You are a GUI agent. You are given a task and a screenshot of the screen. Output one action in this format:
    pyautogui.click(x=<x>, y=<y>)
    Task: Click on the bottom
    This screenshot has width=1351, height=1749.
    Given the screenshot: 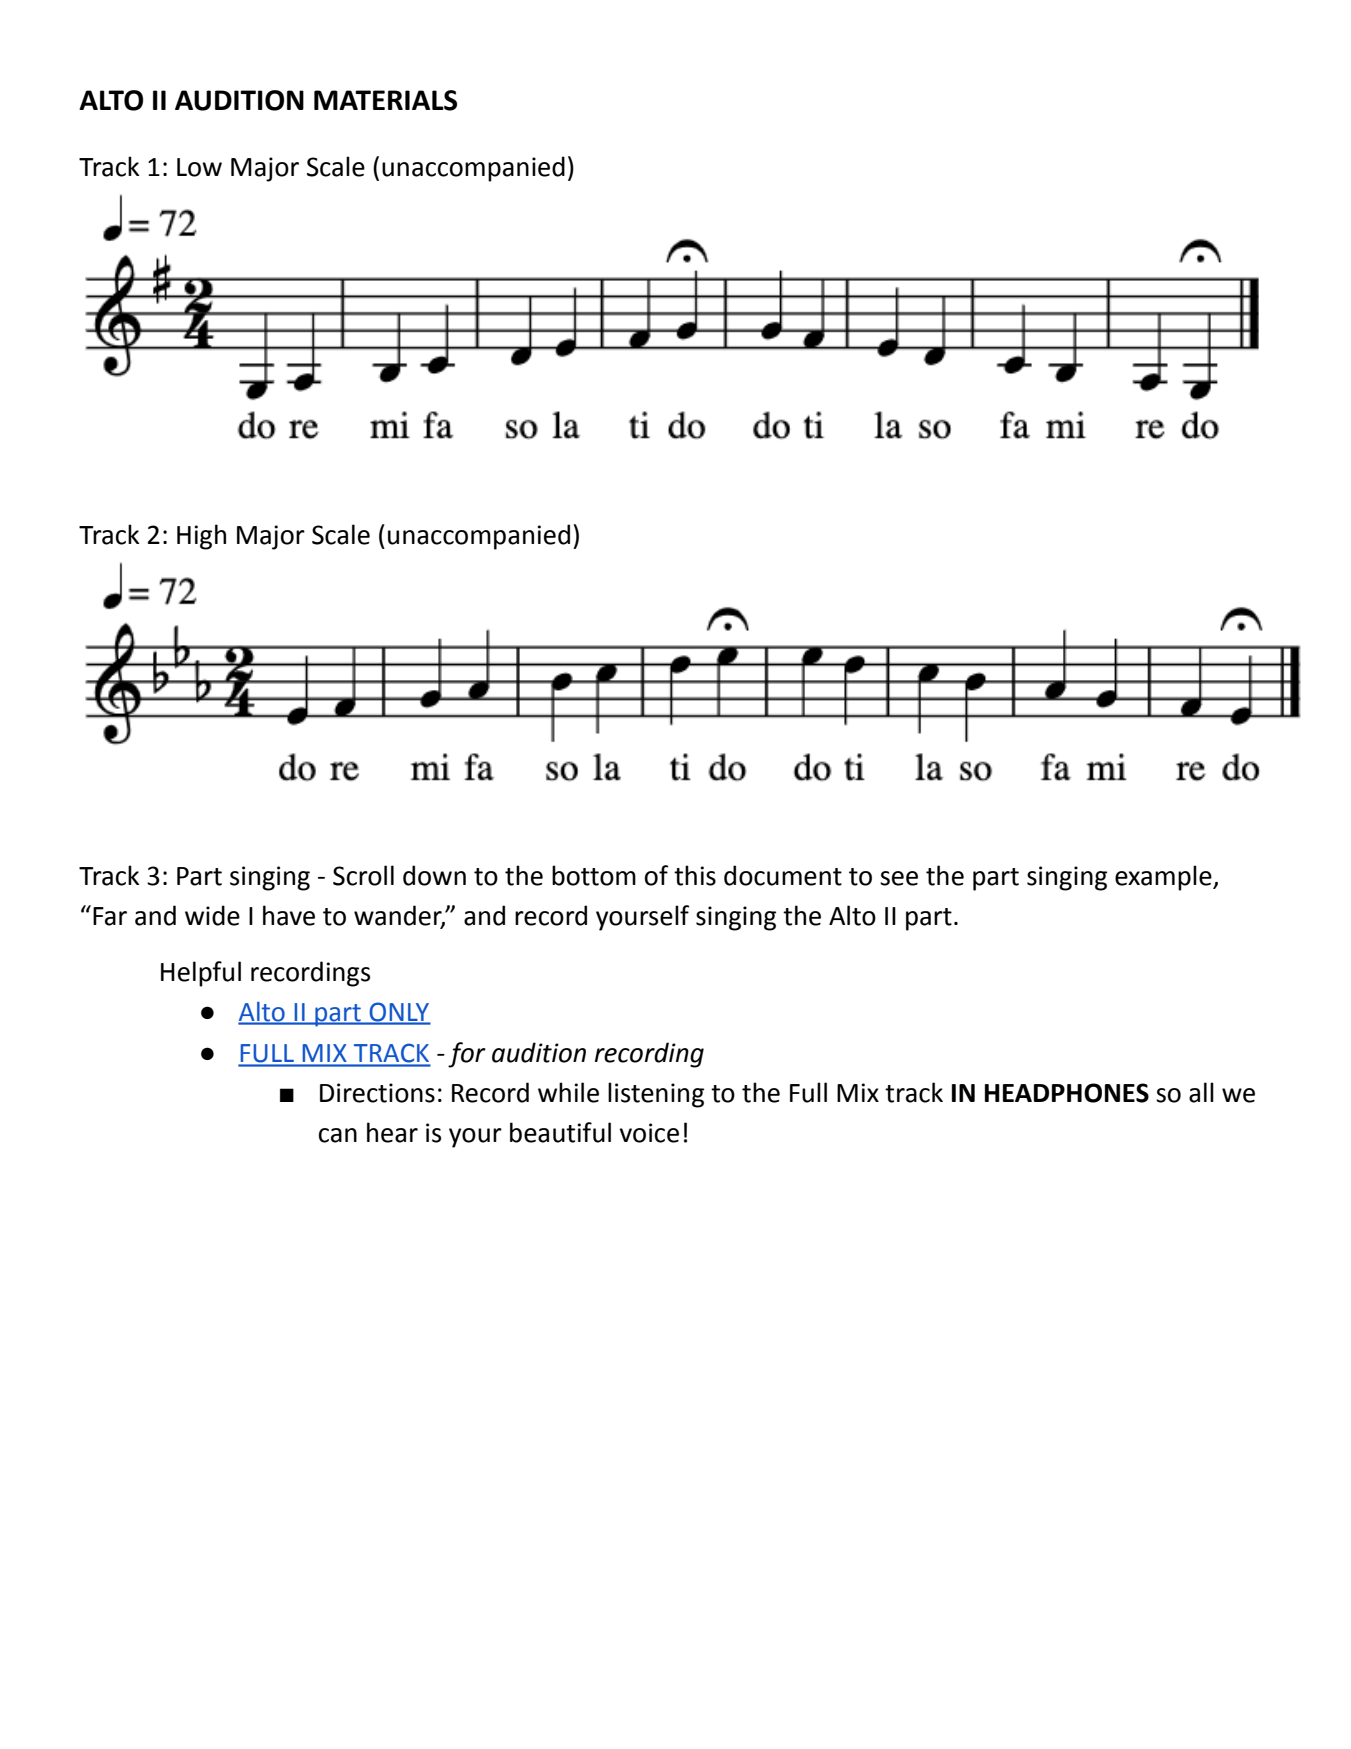 What is the action you would take?
    pyautogui.click(x=594, y=875)
